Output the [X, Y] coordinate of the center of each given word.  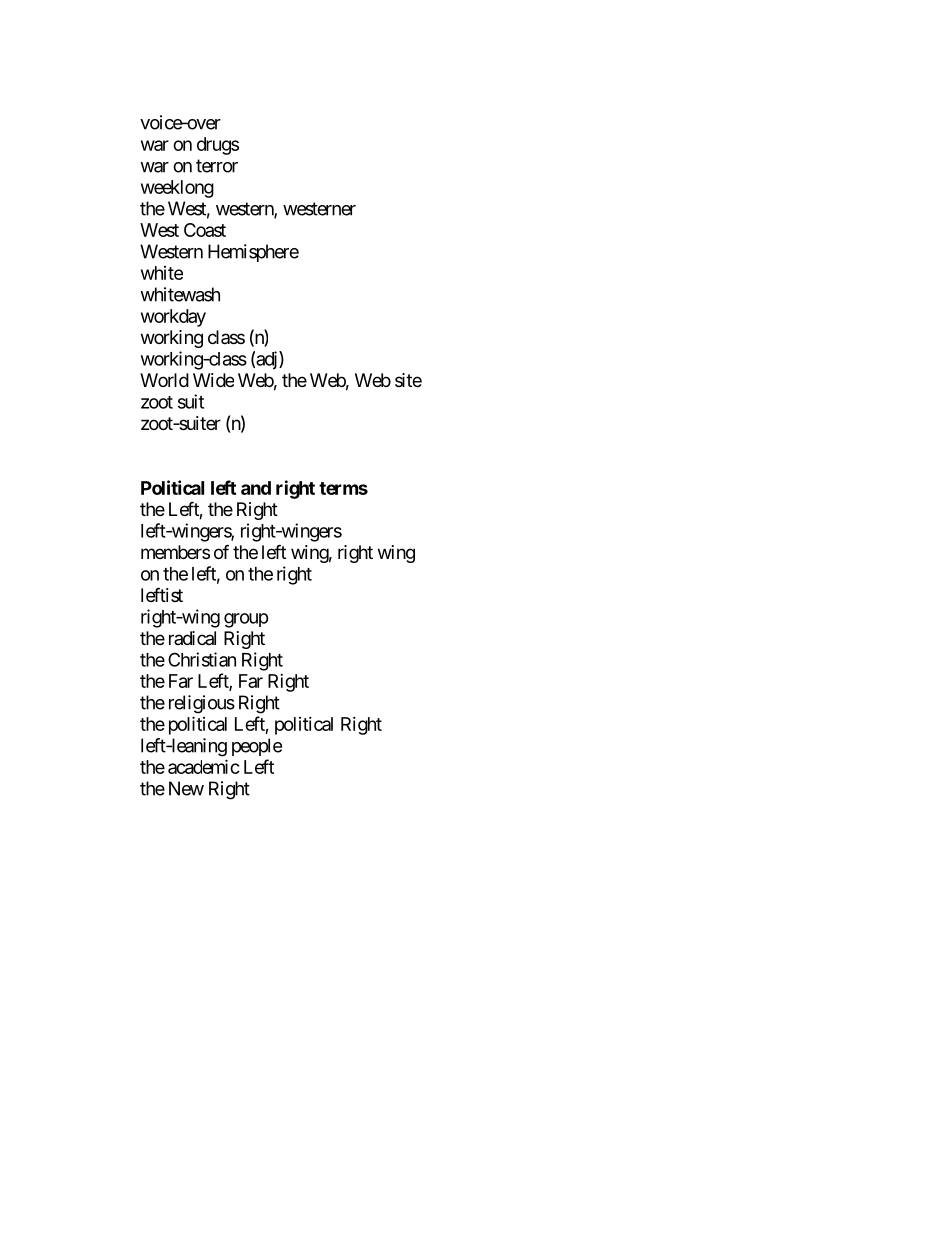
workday [173, 318]
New [186, 788]
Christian [202, 659]
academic [204, 766]
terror [217, 166]
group [246, 620]
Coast [205, 230]
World [164, 380]
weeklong [177, 189]
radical [192, 638]
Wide [213, 380]
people [257, 747]
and [256, 488]
